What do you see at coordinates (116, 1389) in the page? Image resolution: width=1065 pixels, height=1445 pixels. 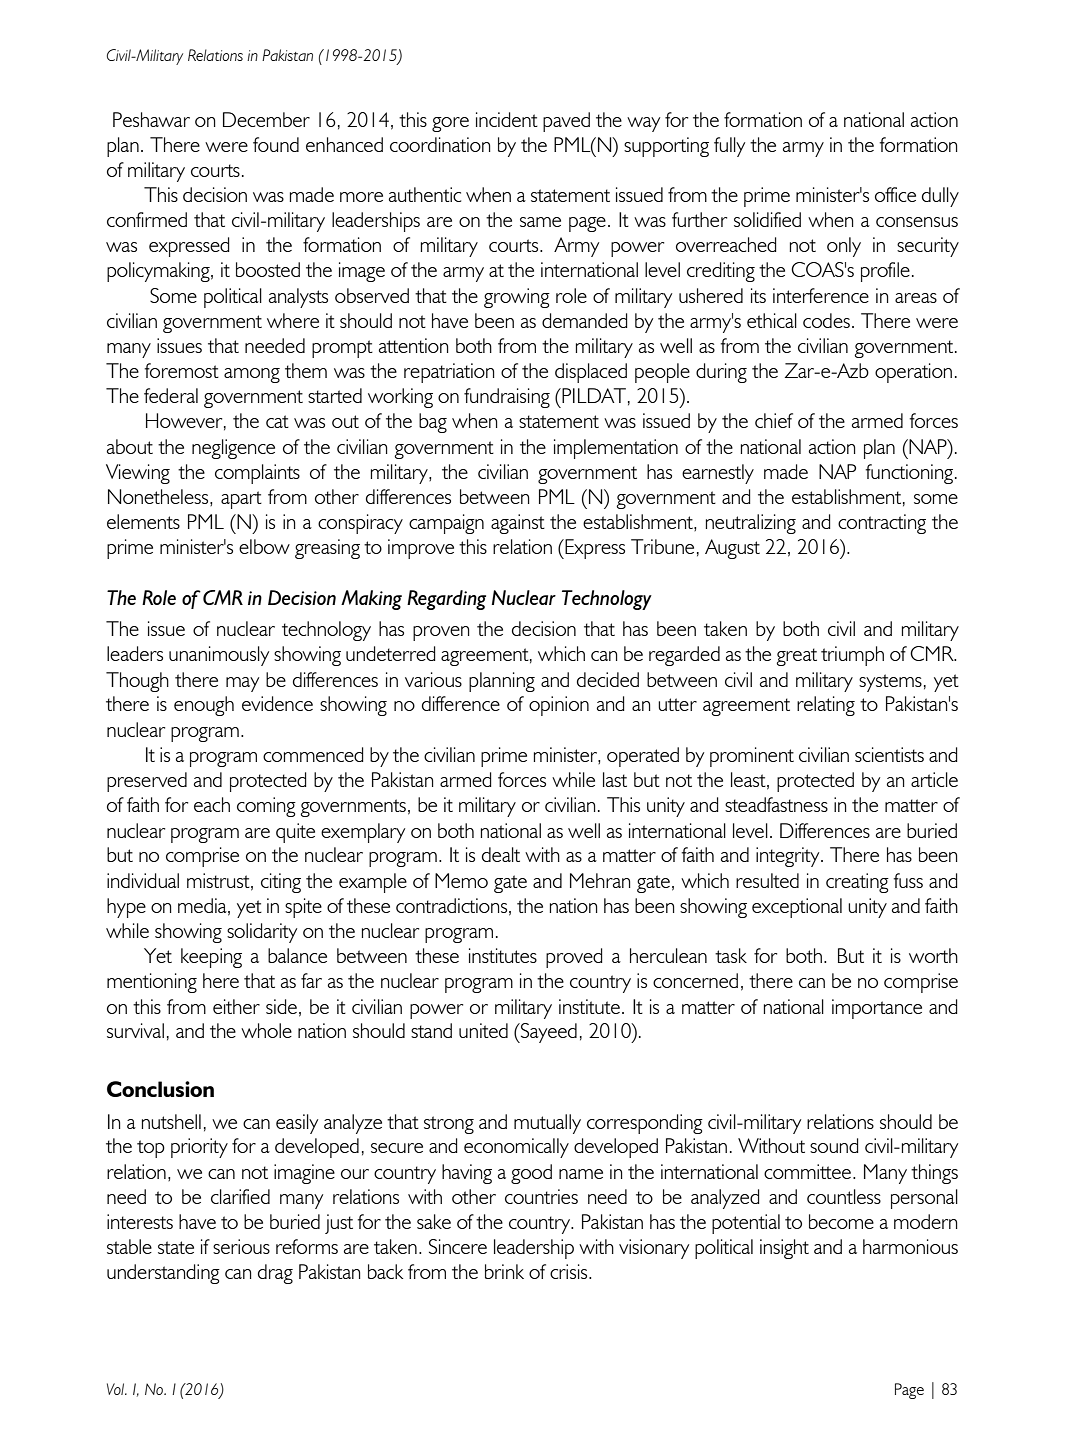 I see `Vol` at bounding box center [116, 1389].
